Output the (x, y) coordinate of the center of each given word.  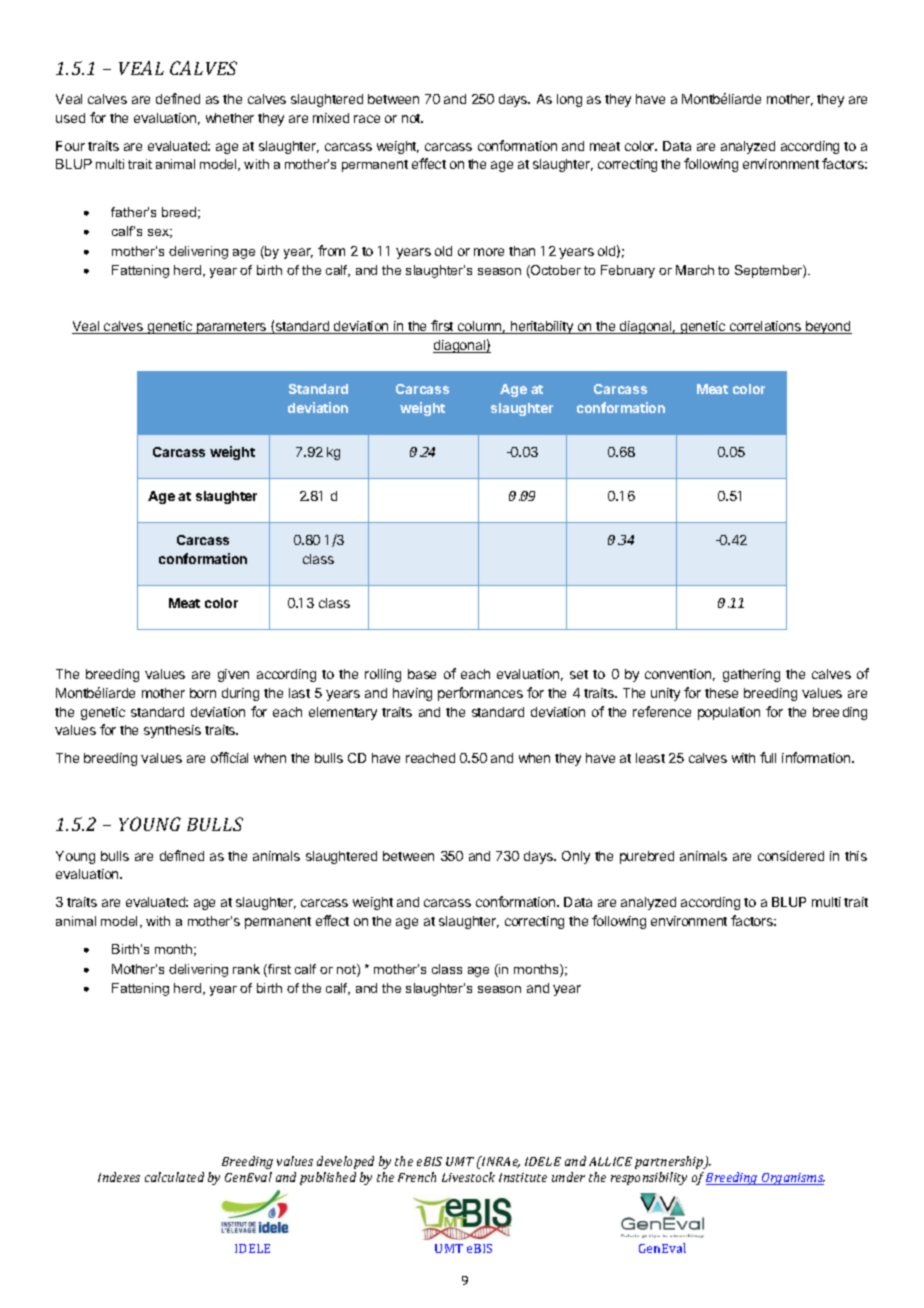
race (367, 119)
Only (576, 857)
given (233, 675)
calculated (174, 1177)
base (422, 674)
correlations (765, 327)
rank (246, 969)
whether (230, 118)
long (569, 100)
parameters (232, 328)
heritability (542, 327)
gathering (751, 675)
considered (791, 856)
